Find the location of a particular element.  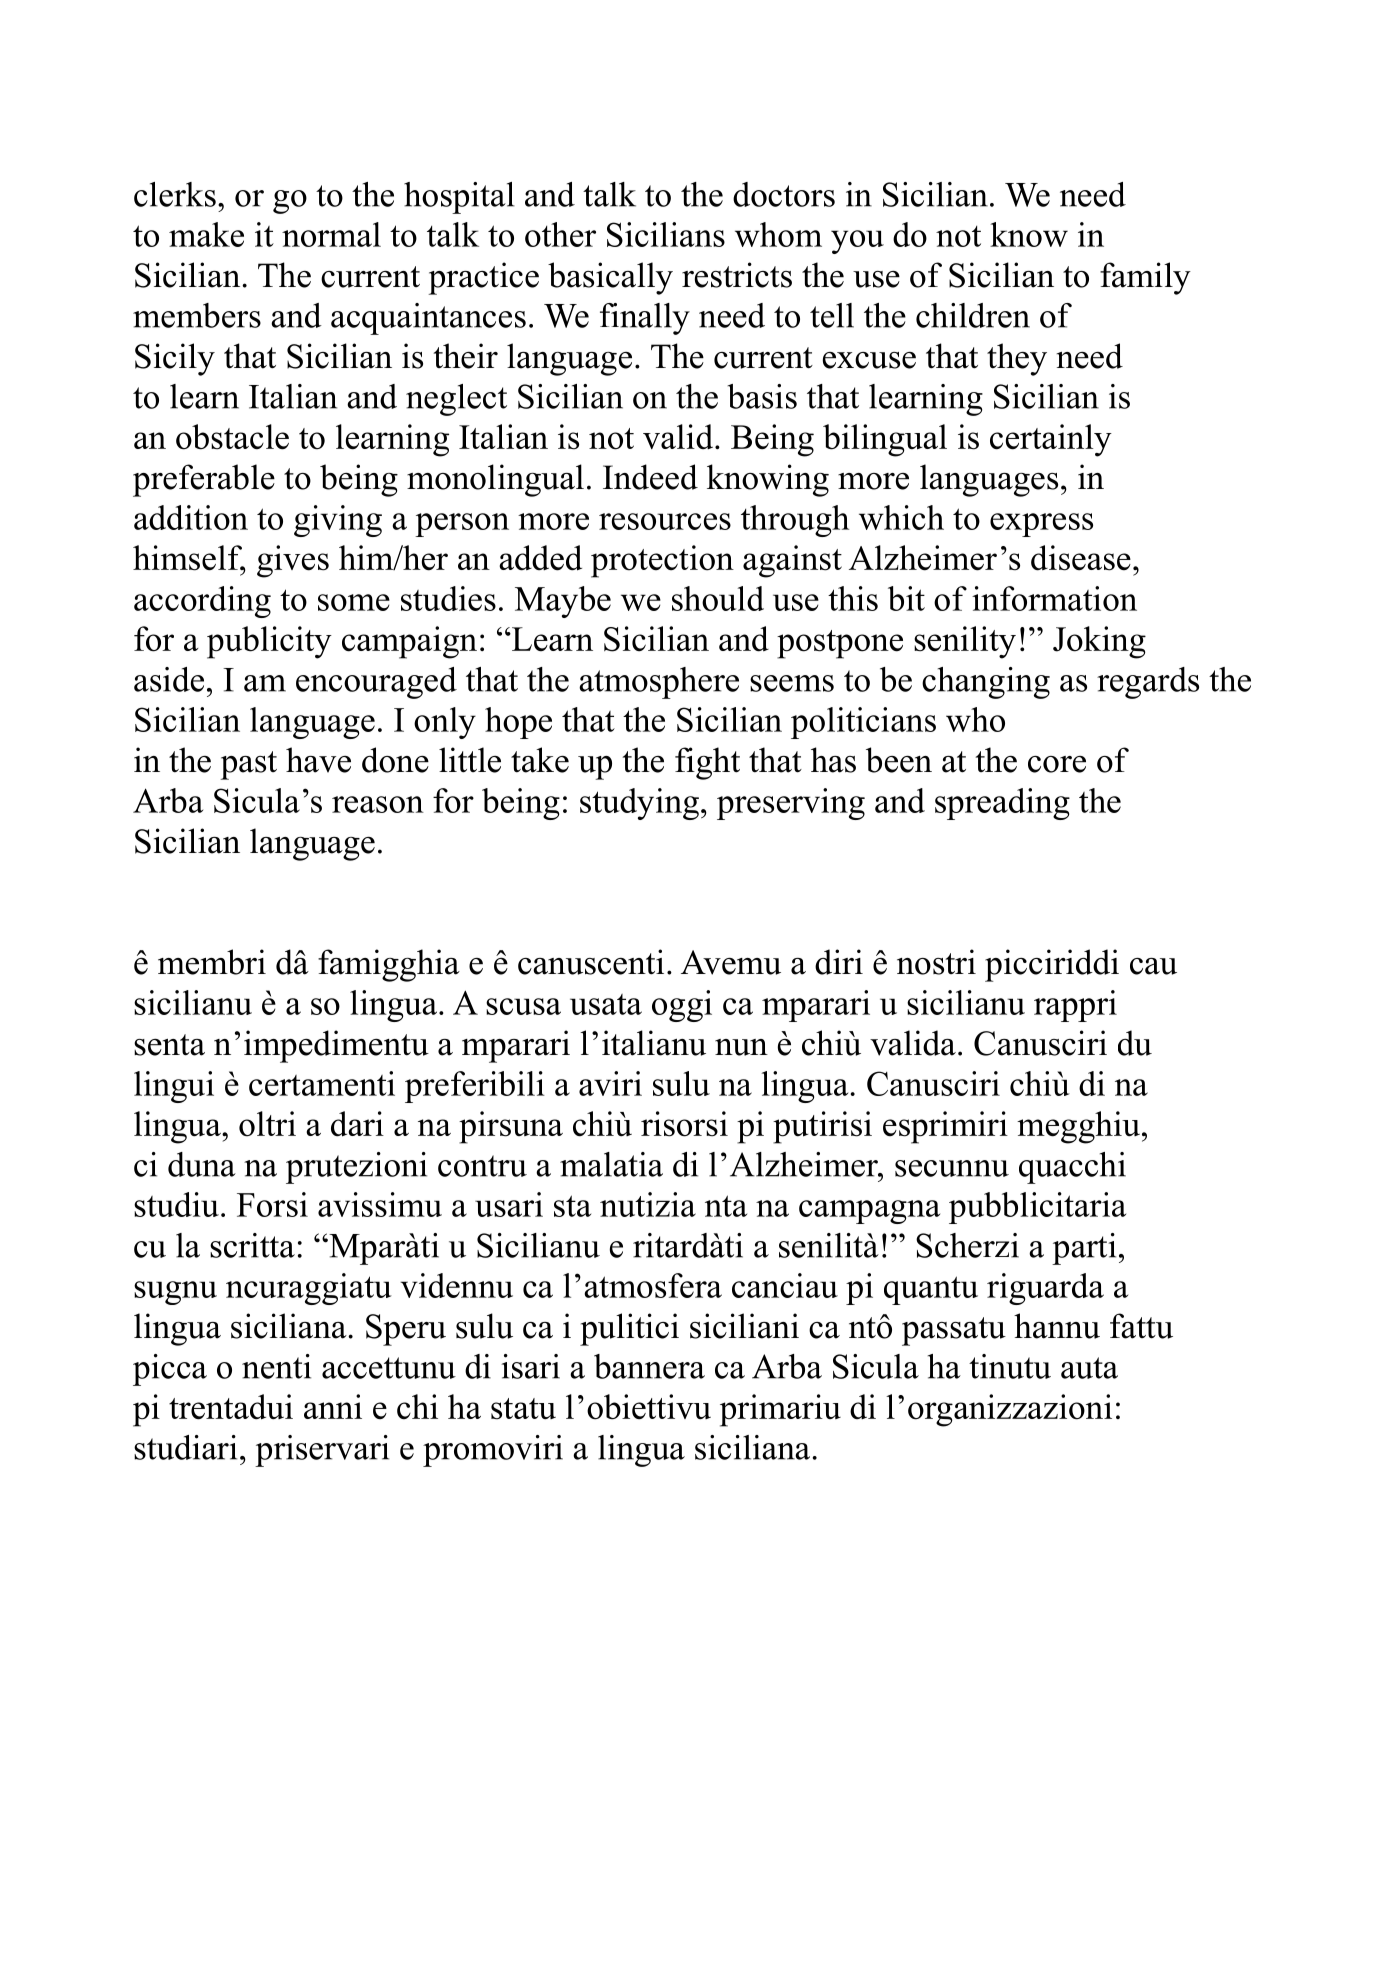

parti is located at coordinates (1084, 1249).
